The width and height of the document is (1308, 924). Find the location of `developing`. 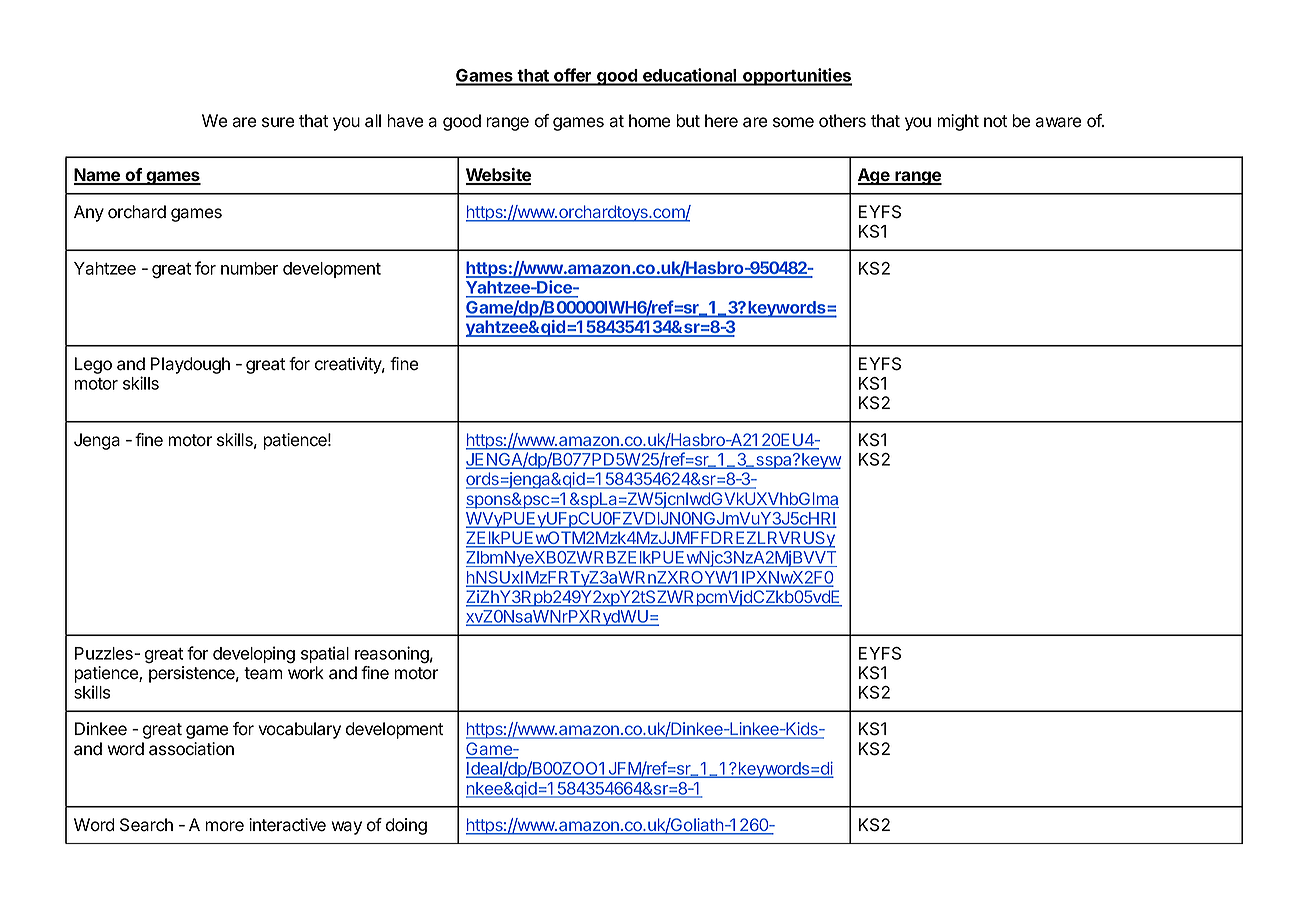

developing is located at coordinates (254, 655).
